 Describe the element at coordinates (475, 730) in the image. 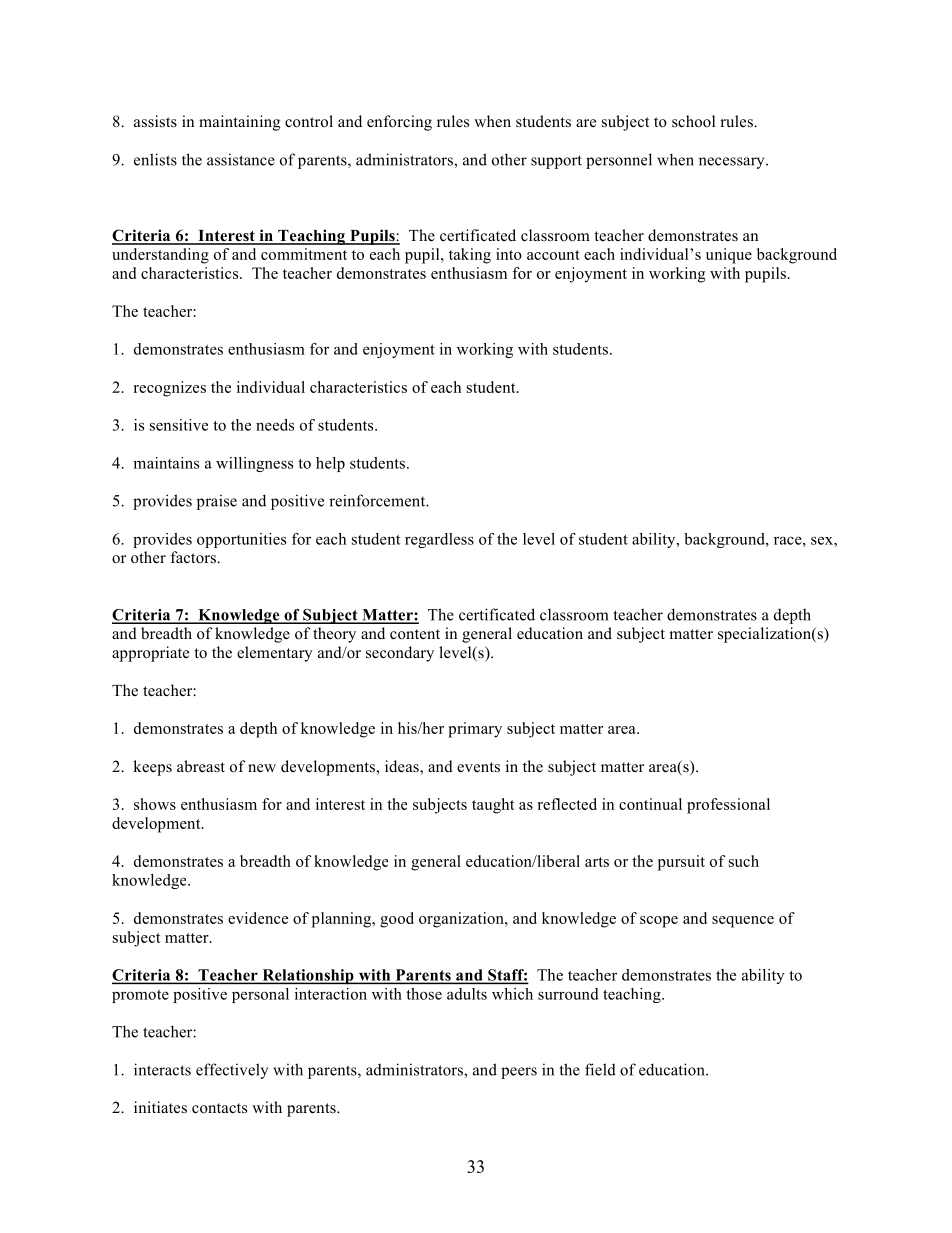

I see `primary` at that location.
